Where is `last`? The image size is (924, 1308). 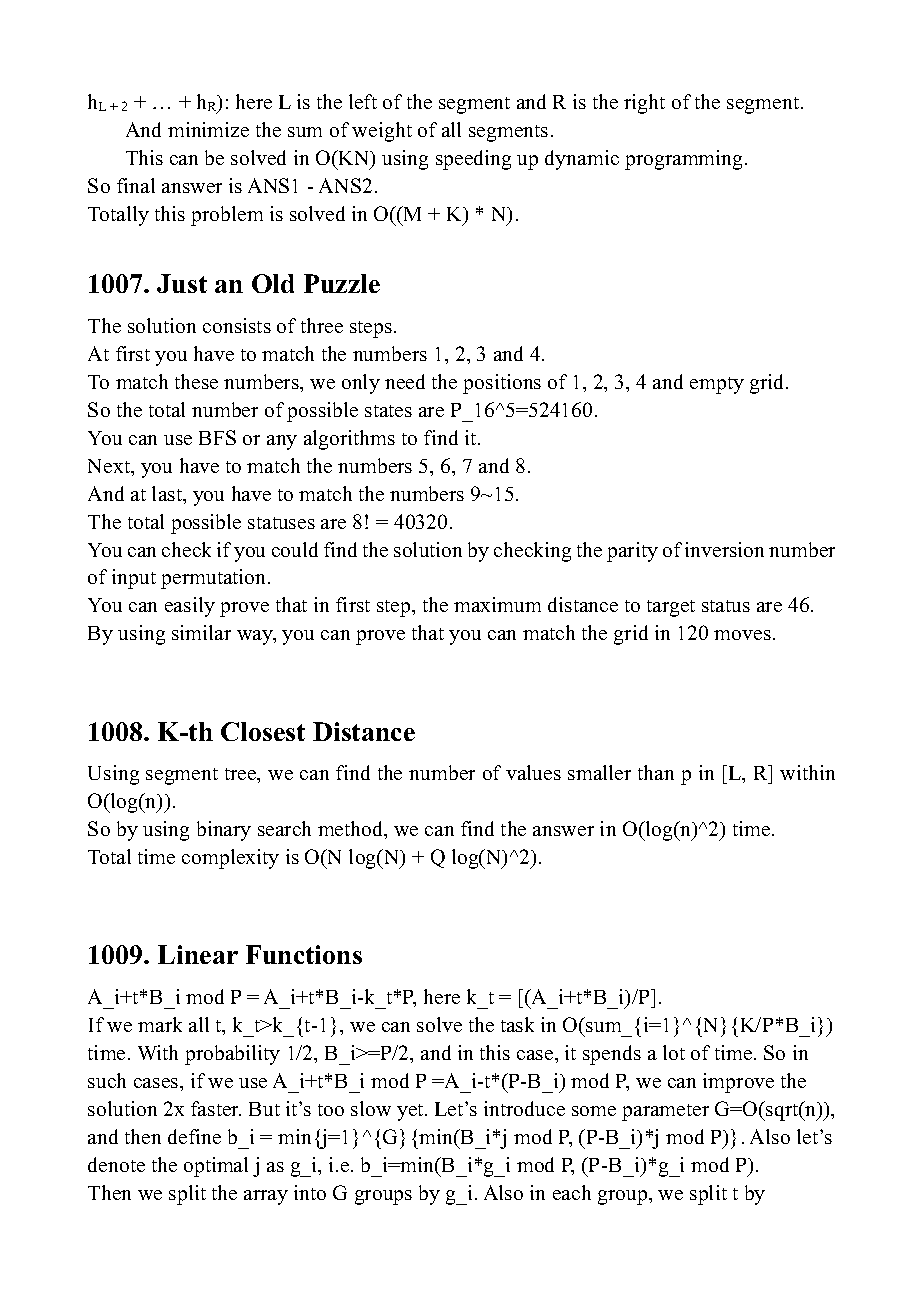 last is located at coordinates (168, 495).
